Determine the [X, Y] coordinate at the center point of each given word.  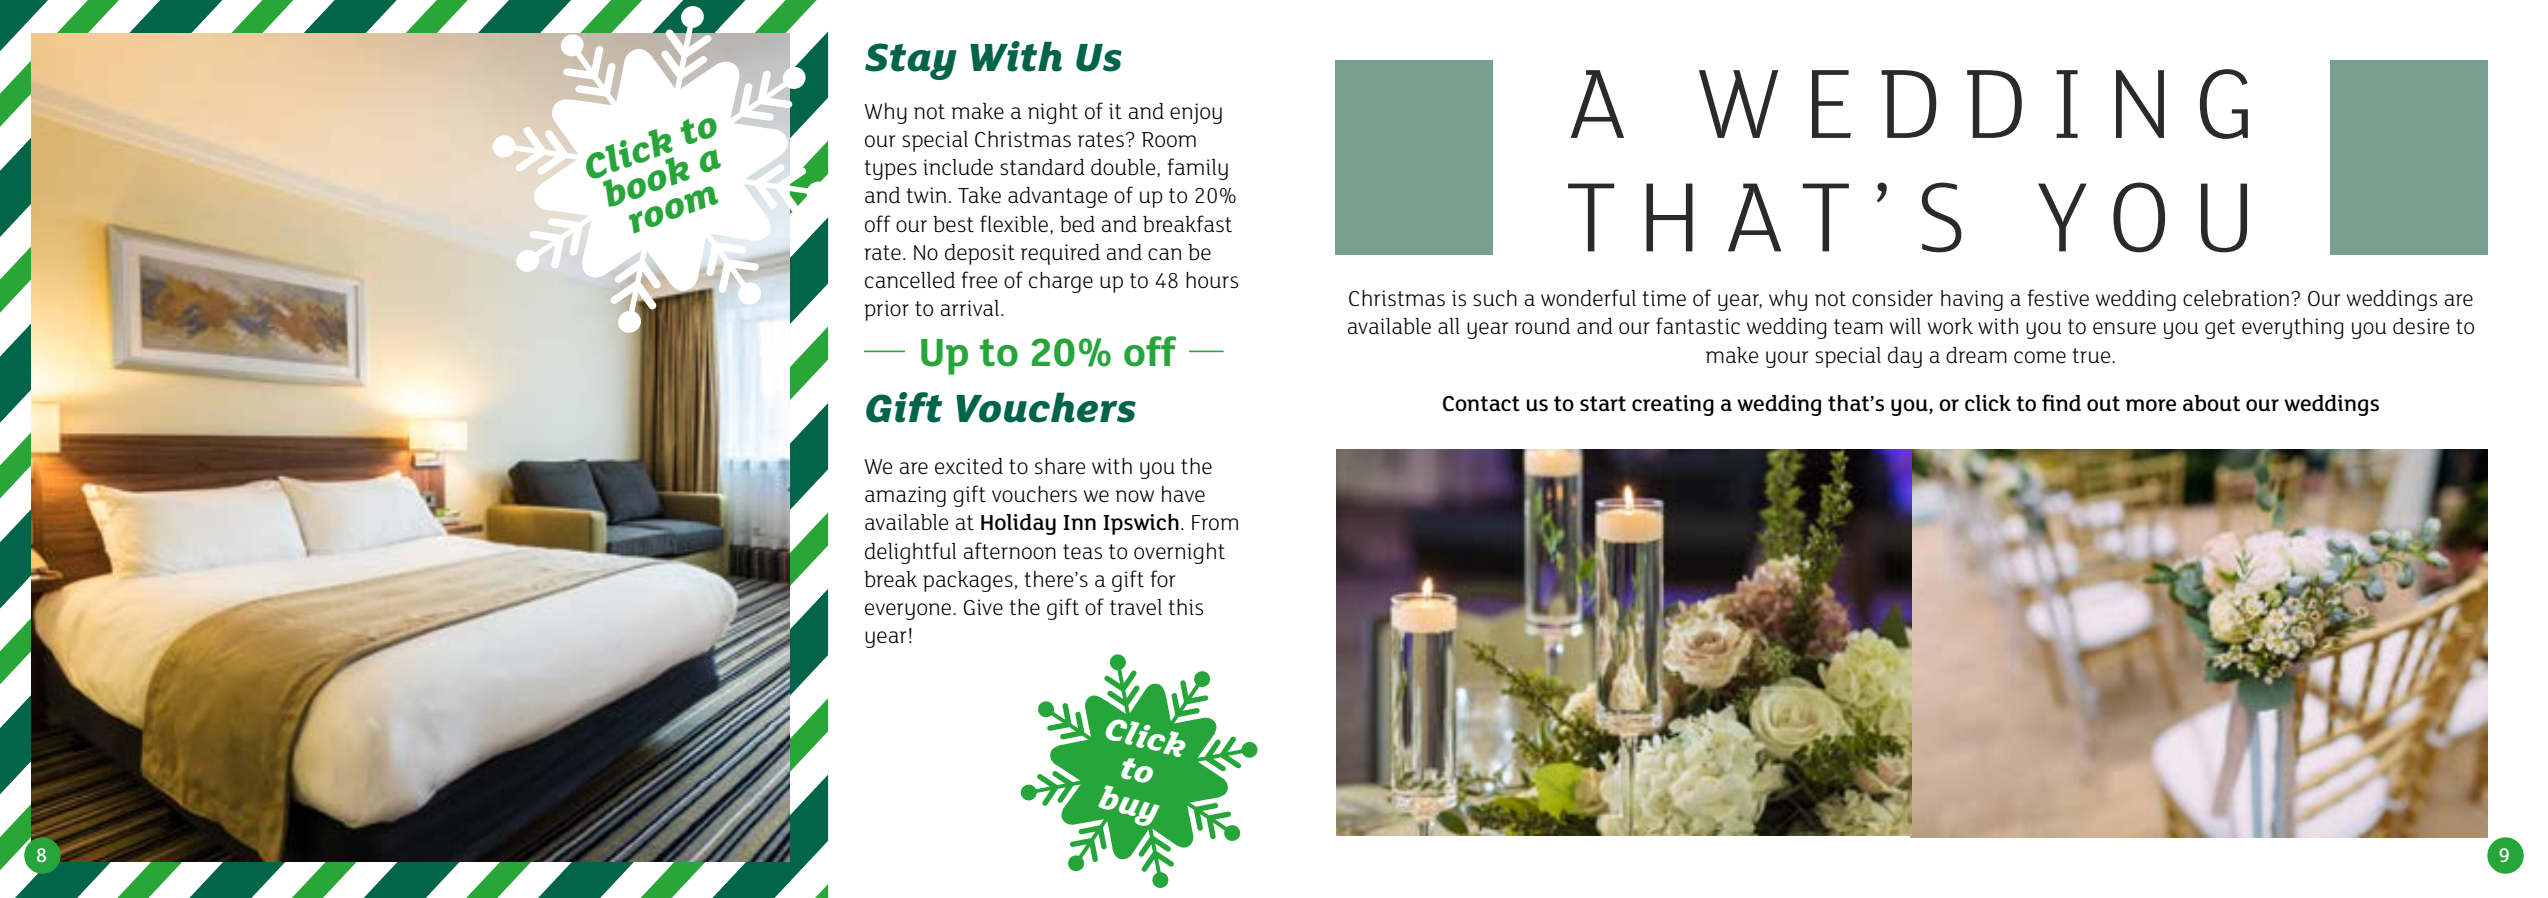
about [2211, 403]
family [1197, 169]
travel [1136, 607]
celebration [2236, 298]
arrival [970, 308]
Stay [911, 61]
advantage [1058, 197]
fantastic [1698, 326]
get [2220, 329]
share [1060, 466]
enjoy [1196, 113]
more [2150, 405]
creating [1673, 405]
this [1185, 607]
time [1664, 298]
